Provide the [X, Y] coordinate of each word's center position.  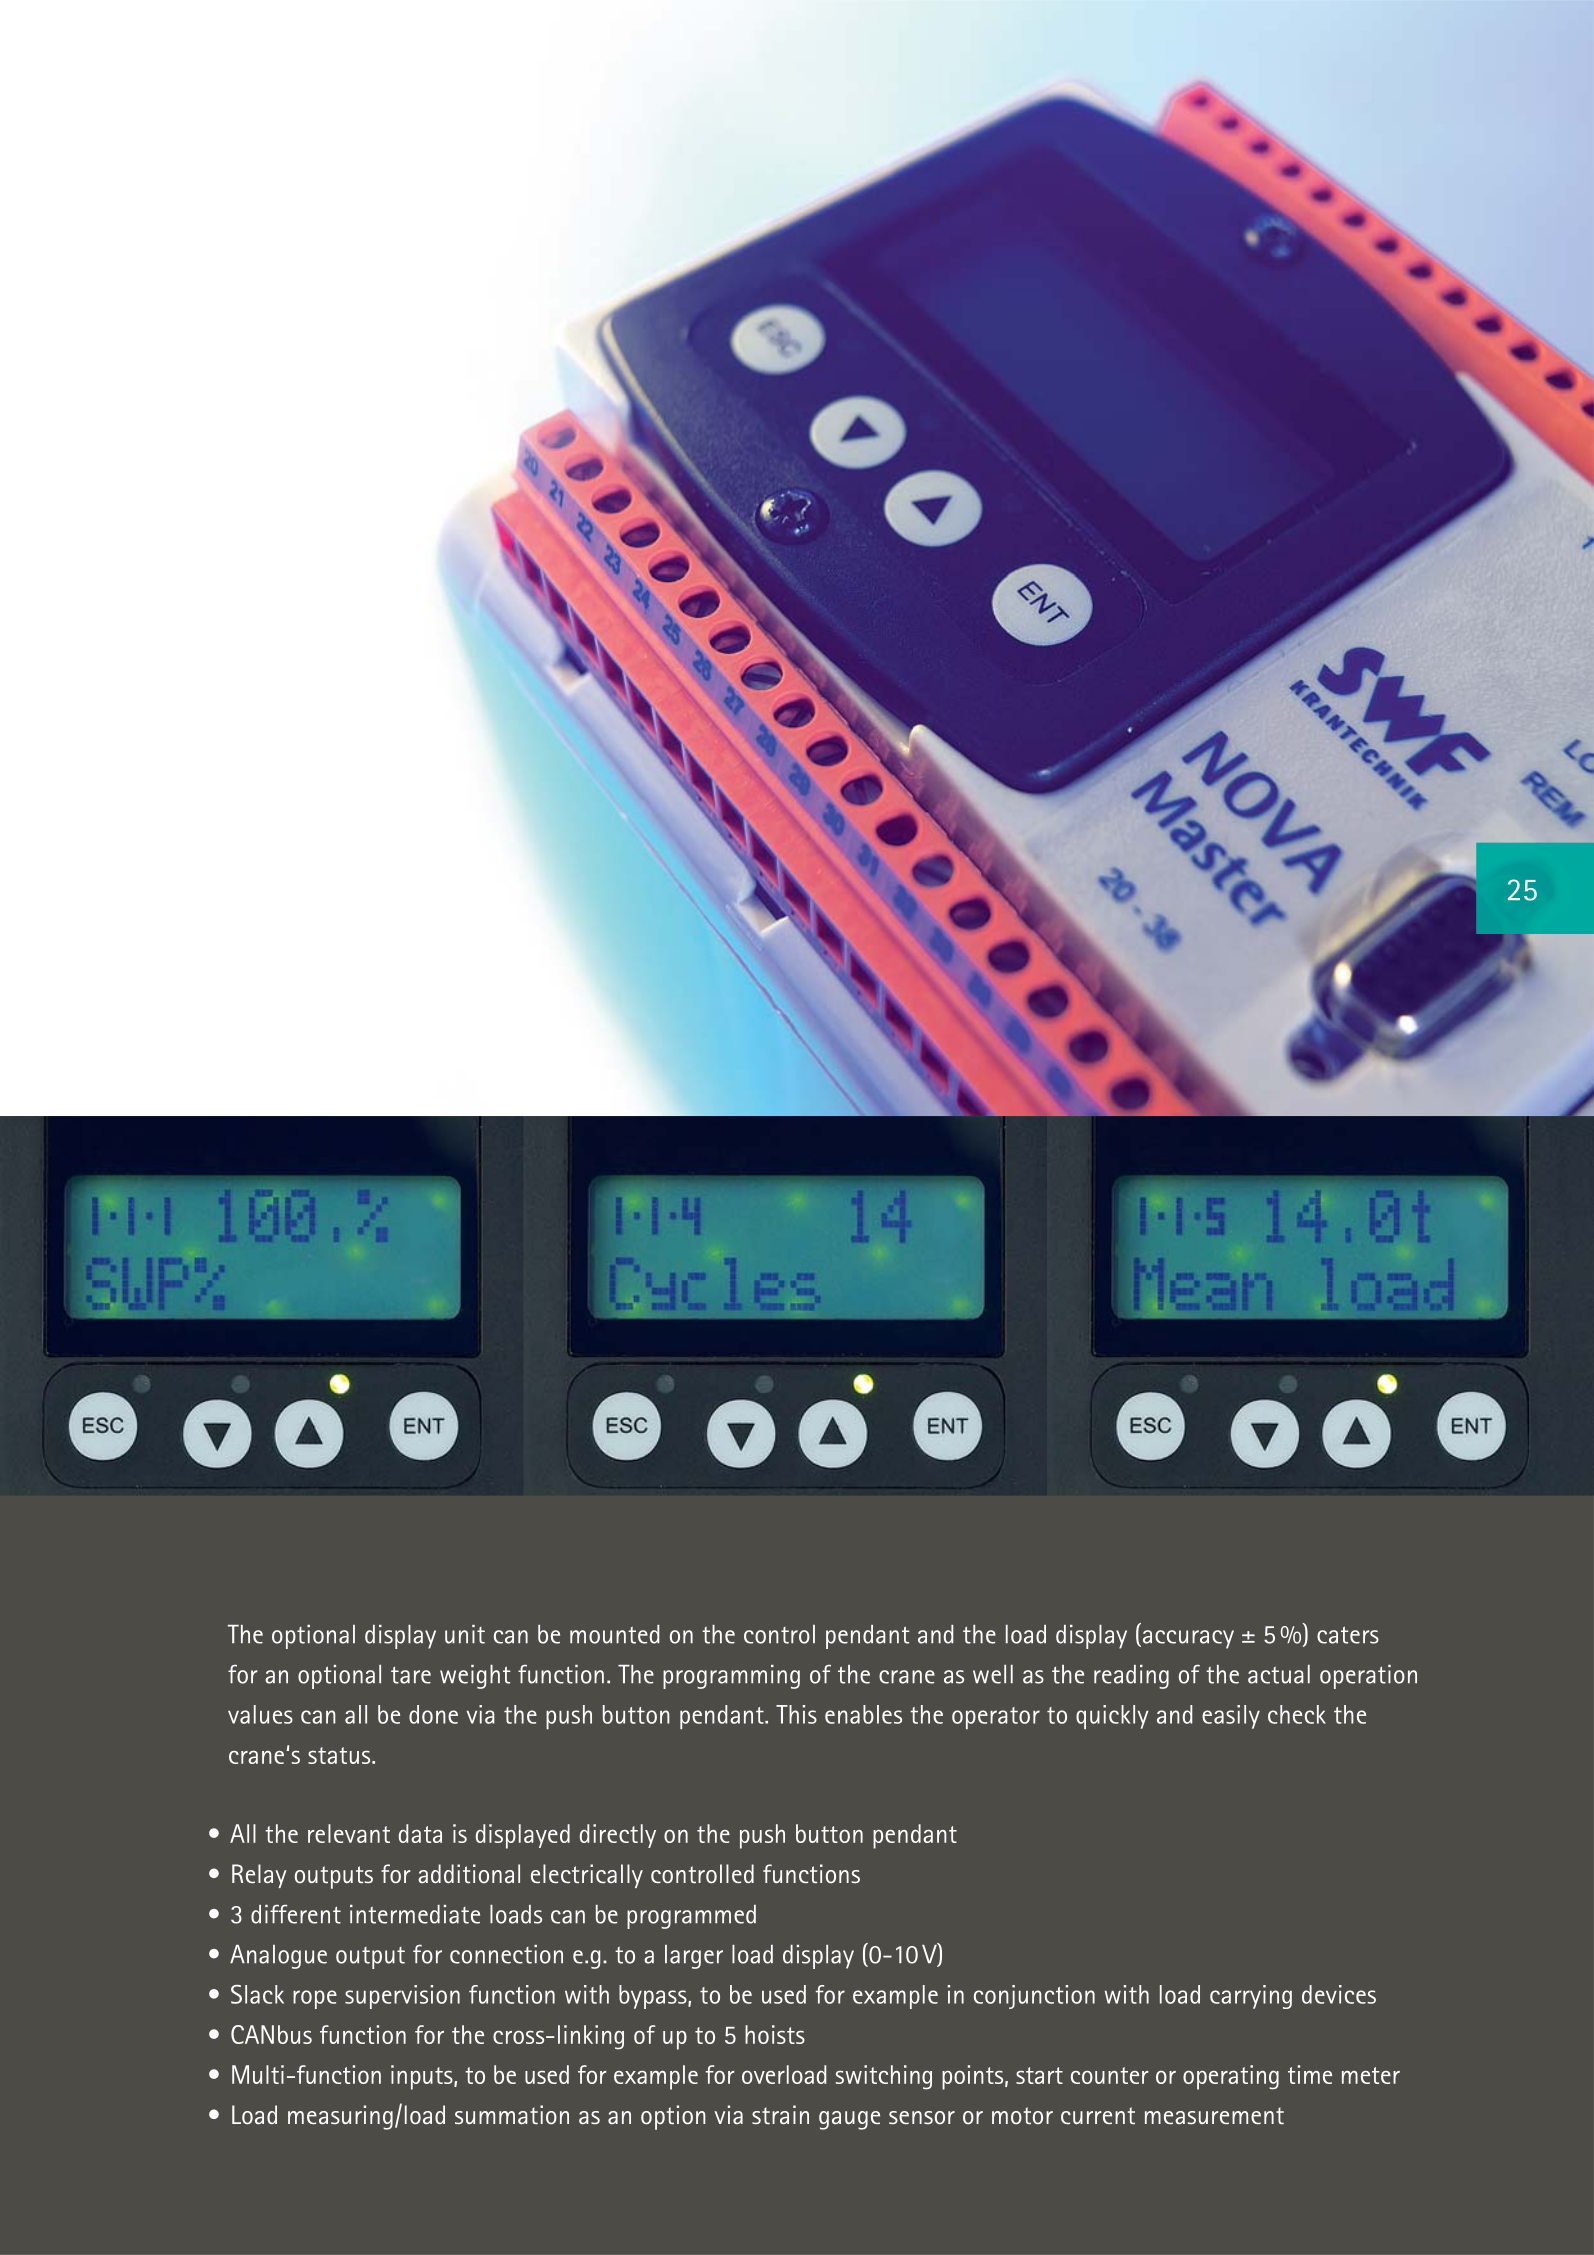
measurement [1214, 2115]
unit [465, 1634]
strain [780, 2114]
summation [512, 2115]
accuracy [1187, 1639]
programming [731, 1677]
